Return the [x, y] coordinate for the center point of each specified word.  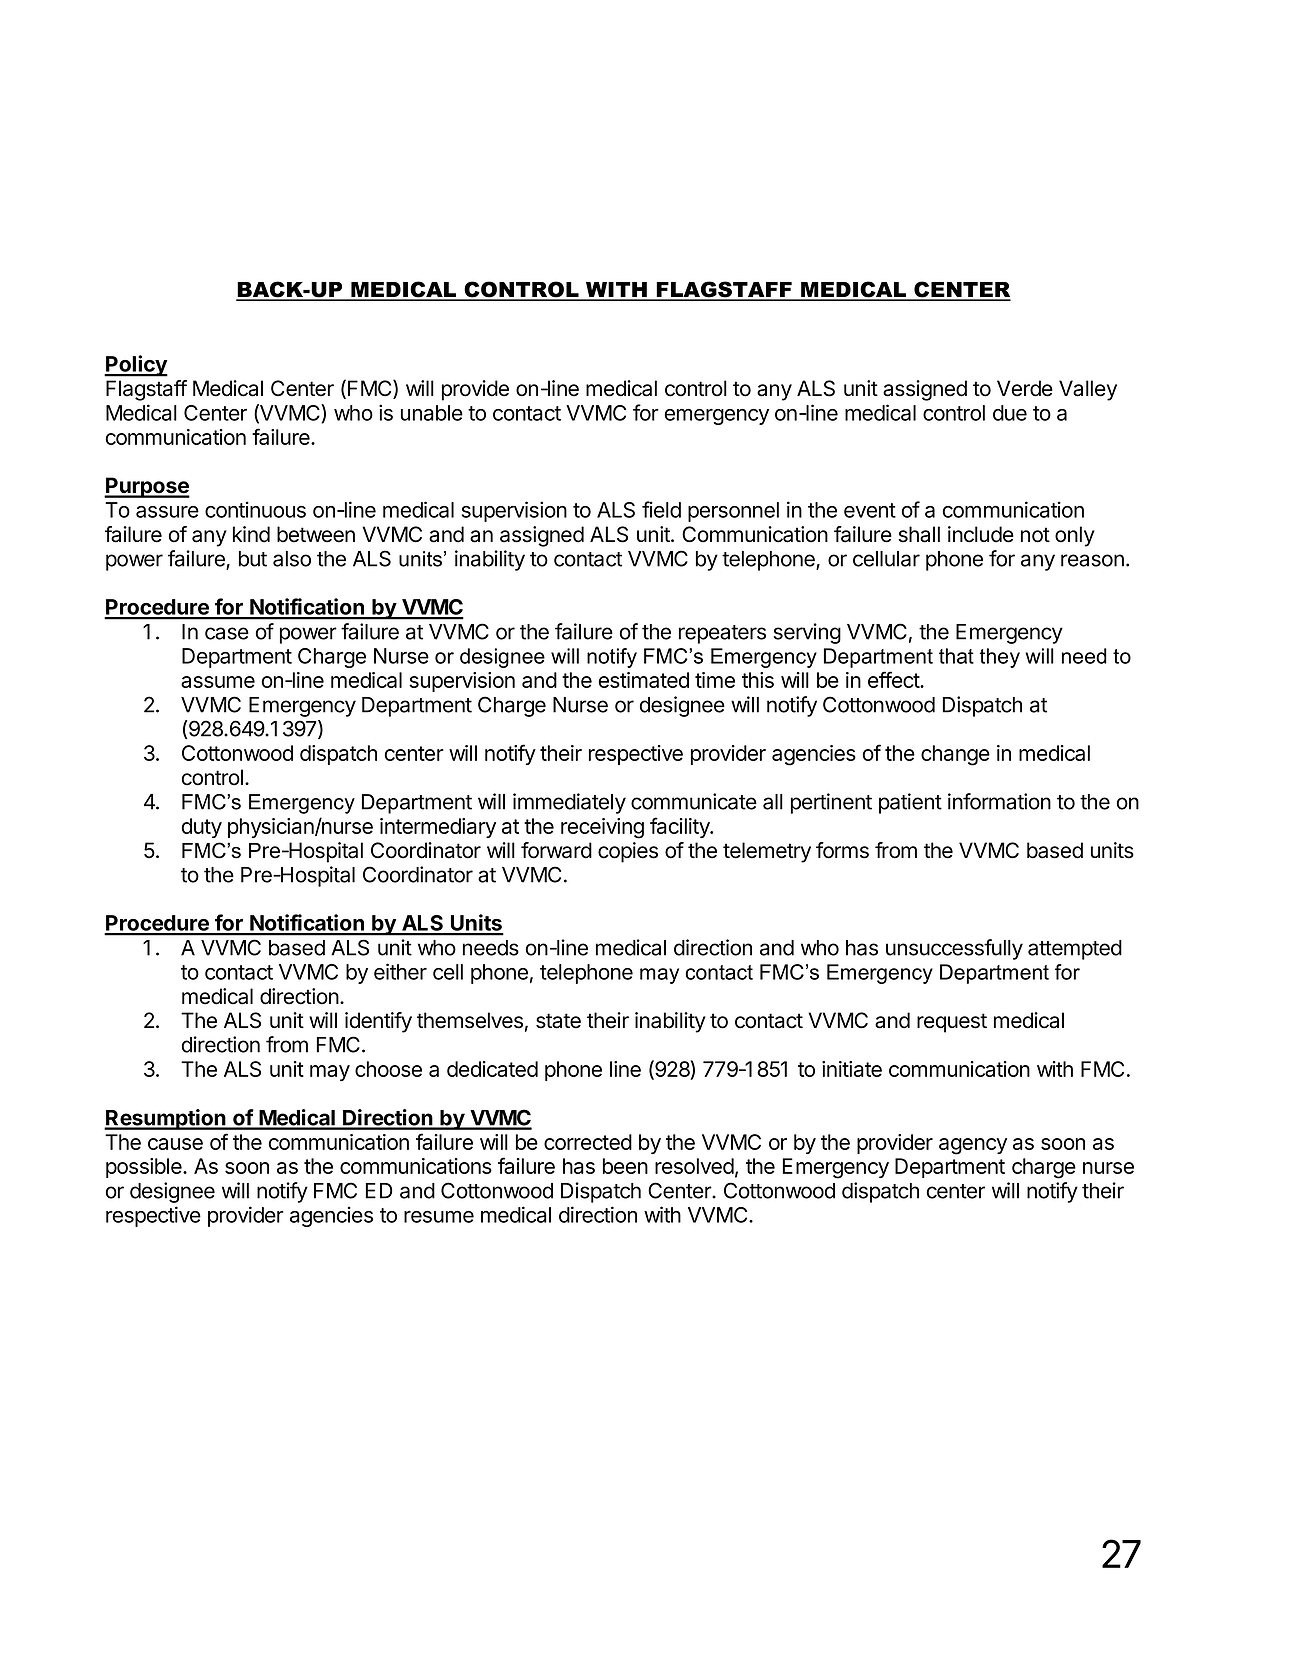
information [999, 801]
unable [432, 413]
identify [378, 1022]
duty [202, 828]
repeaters [722, 634]
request [952, 1023]
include [981, 534]
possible [145, 1168]
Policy [136, 366]
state [558, 1021]
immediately [569, 803]
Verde [1025, 388]
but [253, 559]
